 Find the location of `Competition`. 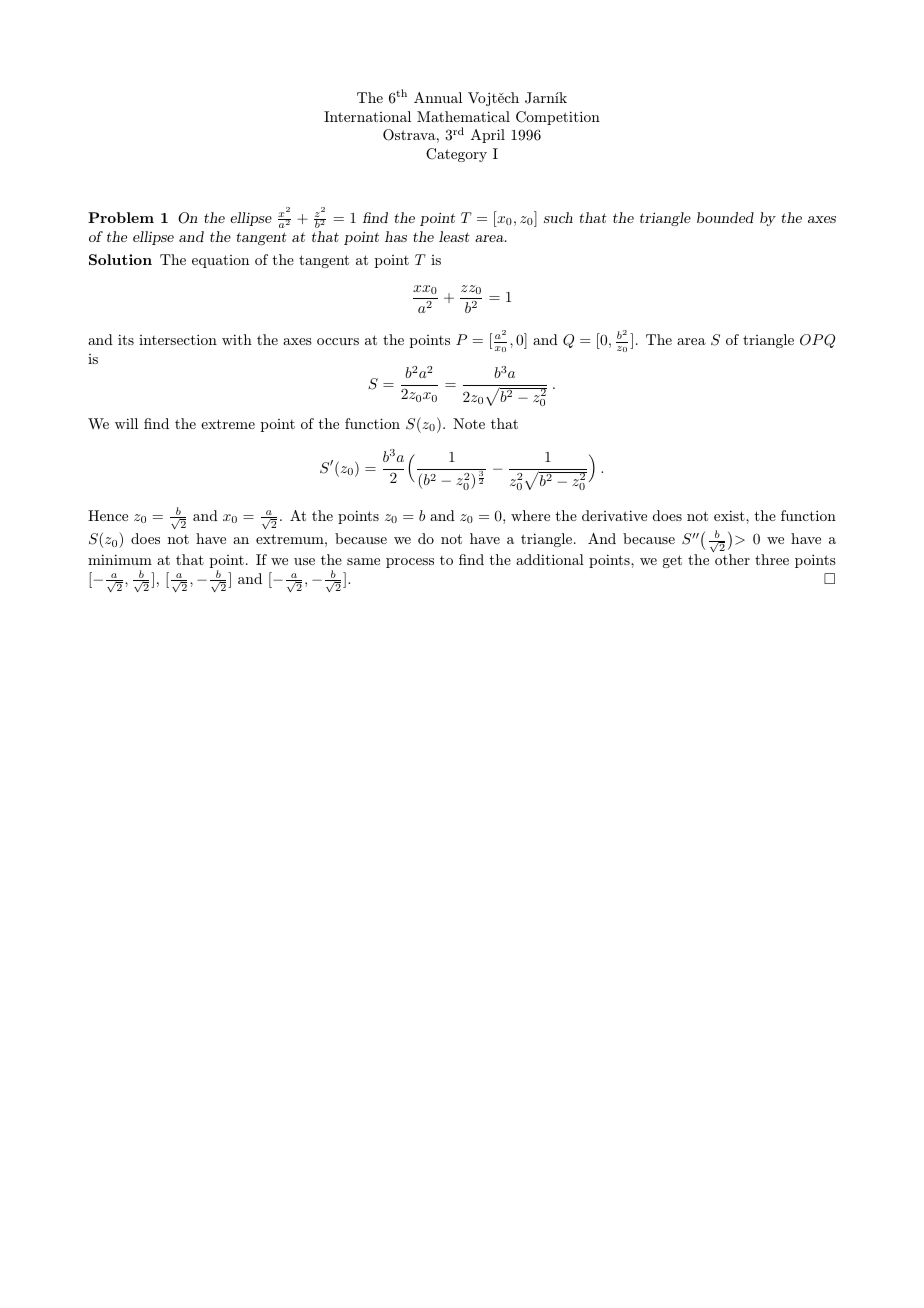

Competition is located at coordinates (558, 118).
